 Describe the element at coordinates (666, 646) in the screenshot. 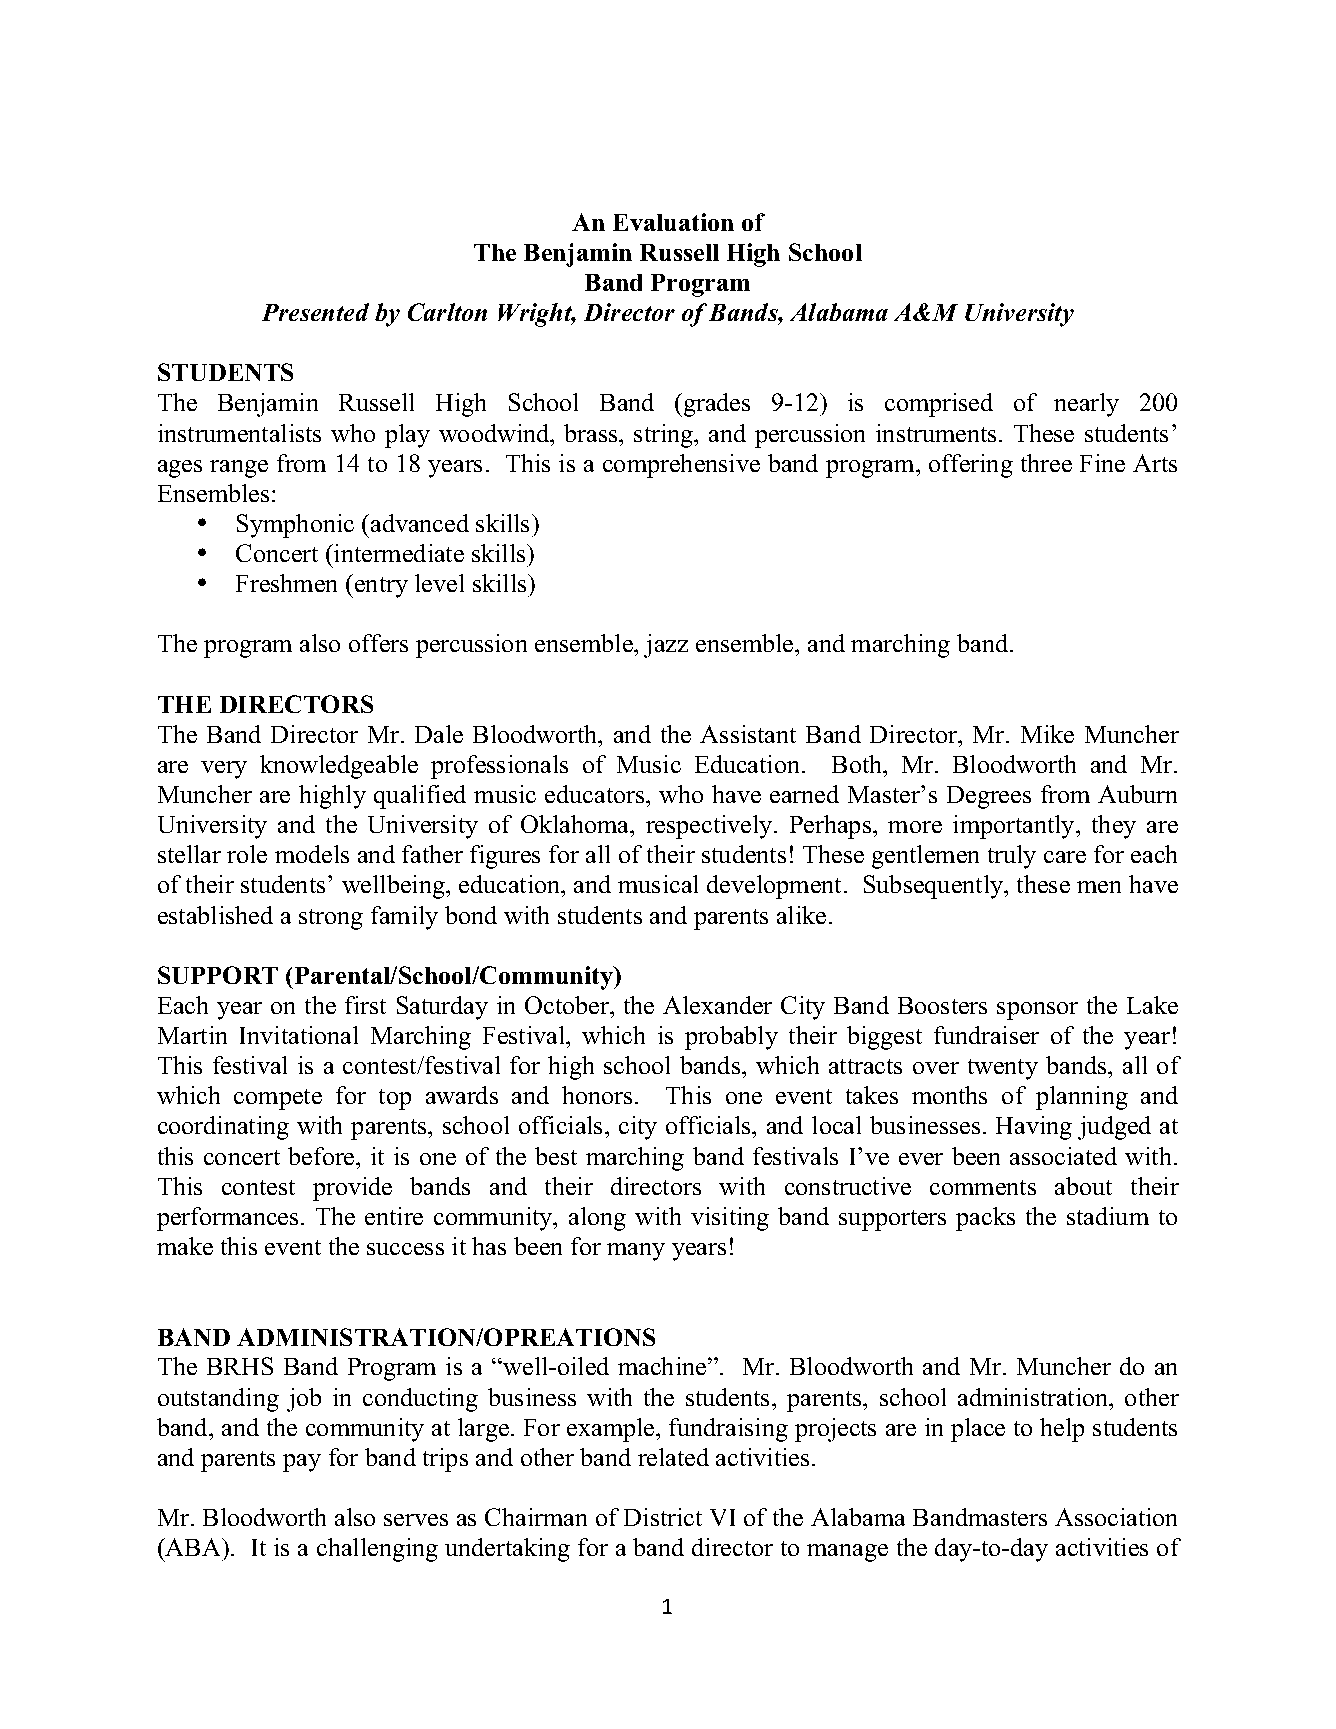

I see `jazz` at that location.
